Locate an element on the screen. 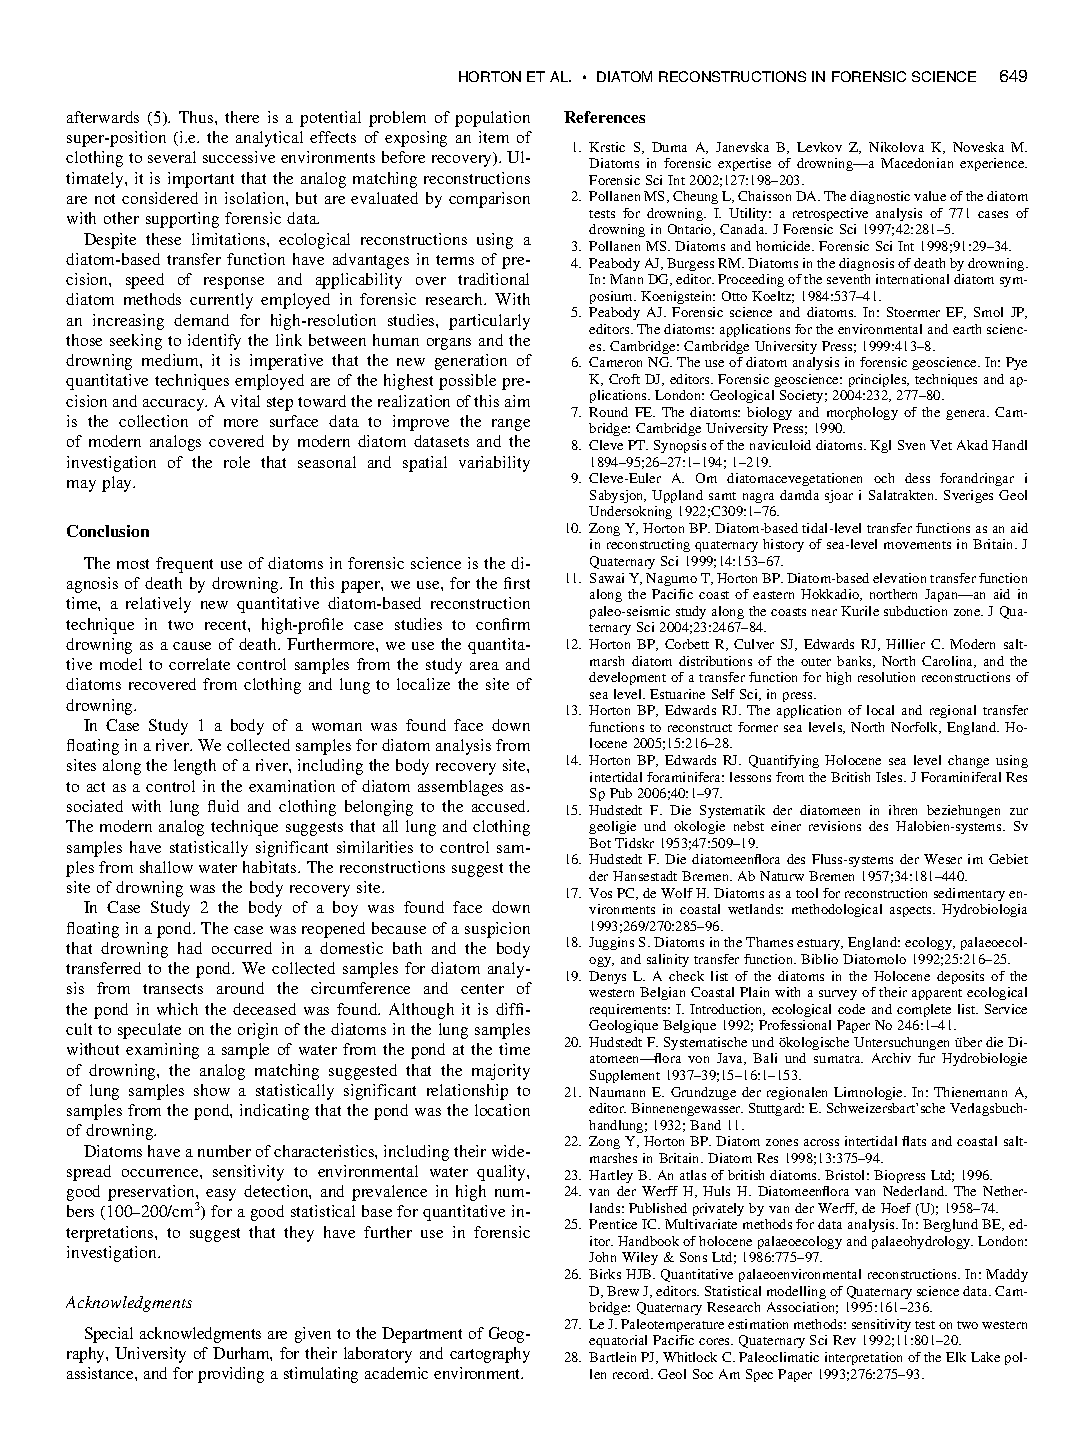 The image size is (1082, 1448). length is located at coordinates (195, 767).
